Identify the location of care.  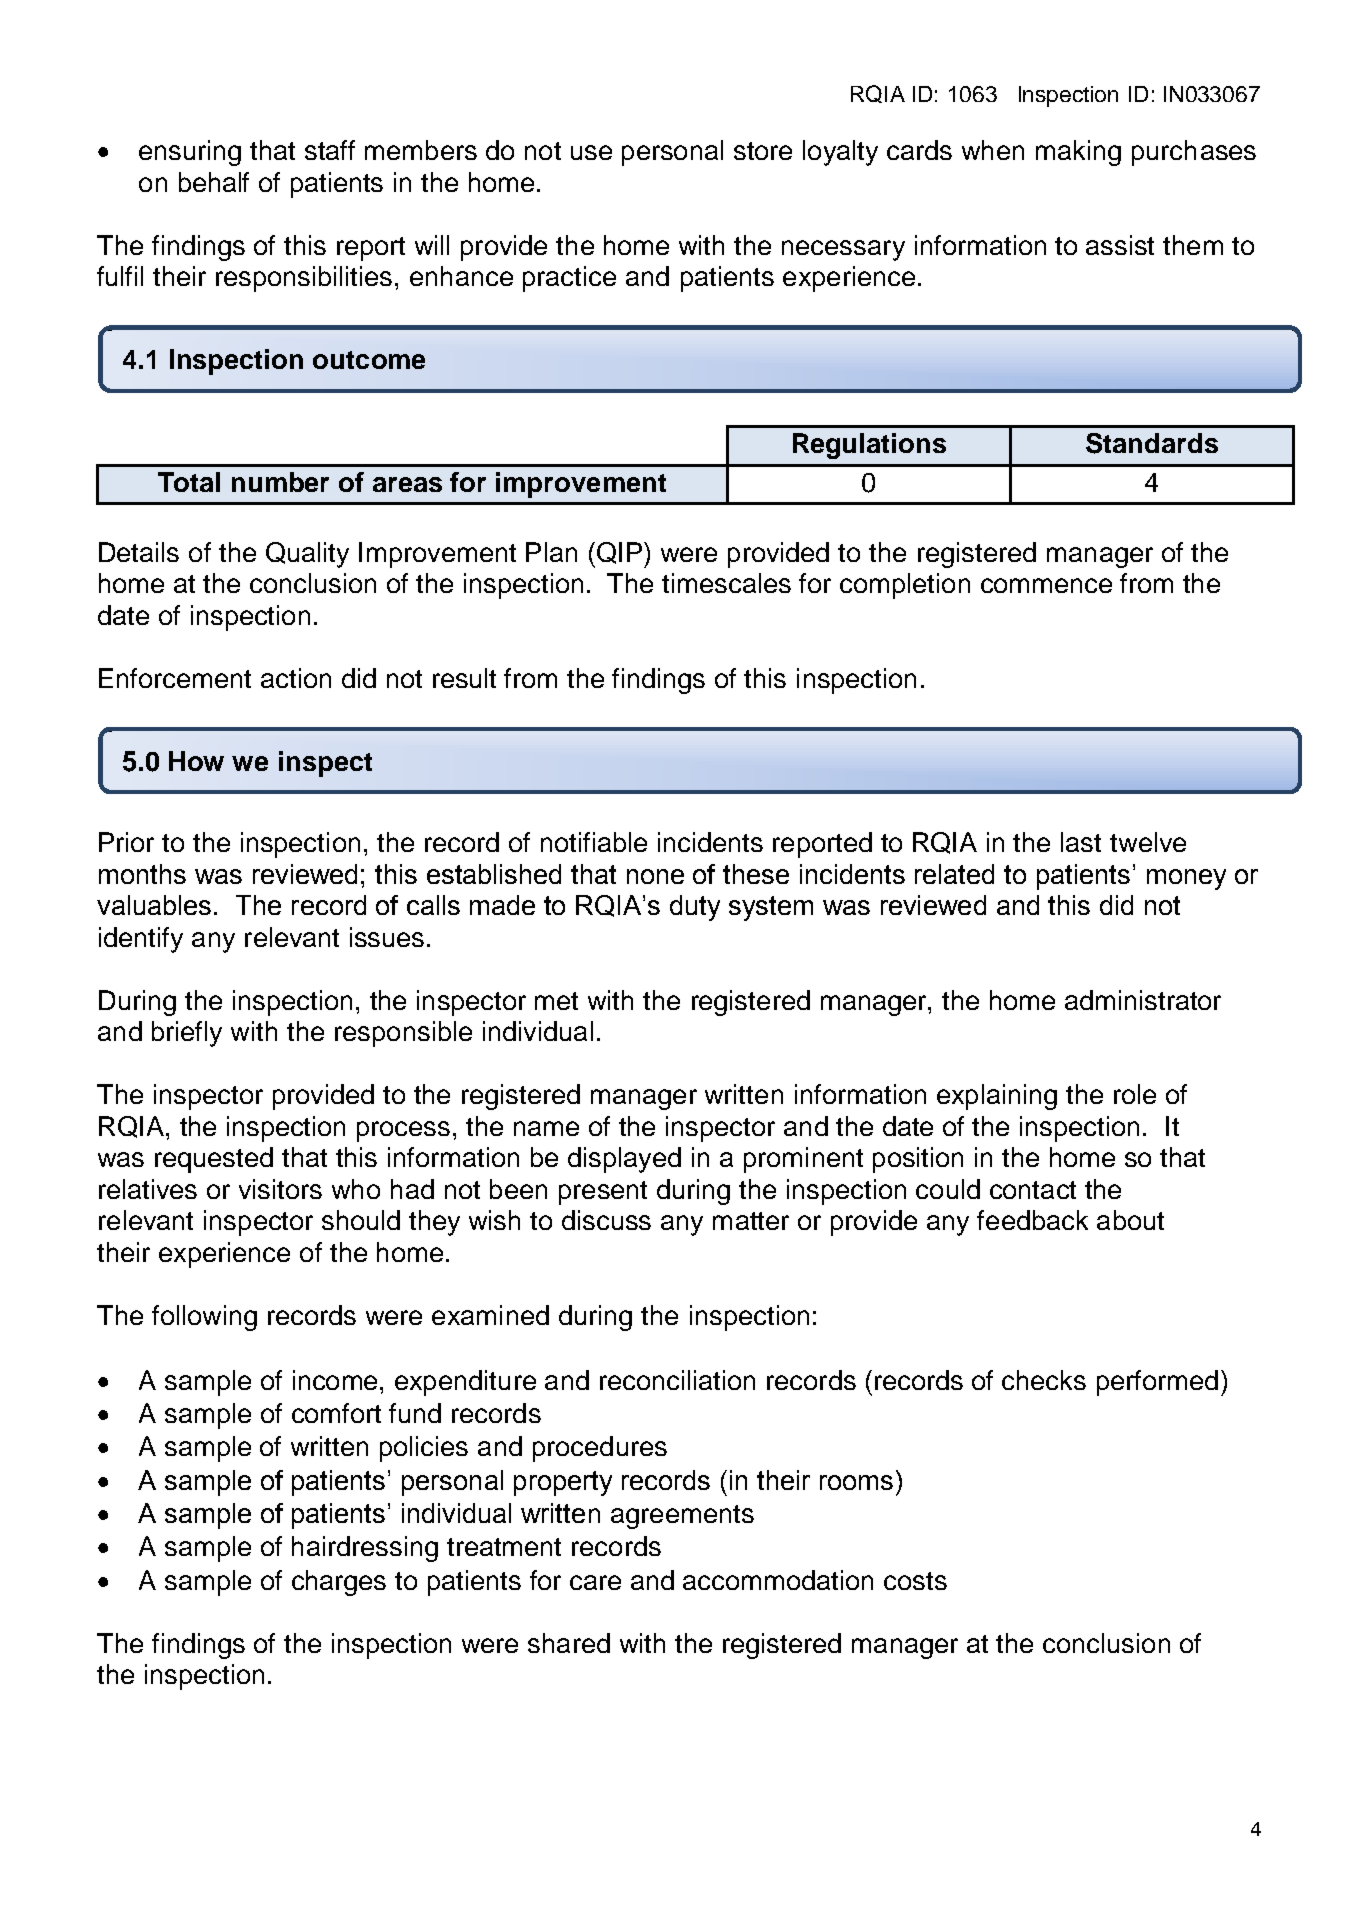
(595, 1582).
